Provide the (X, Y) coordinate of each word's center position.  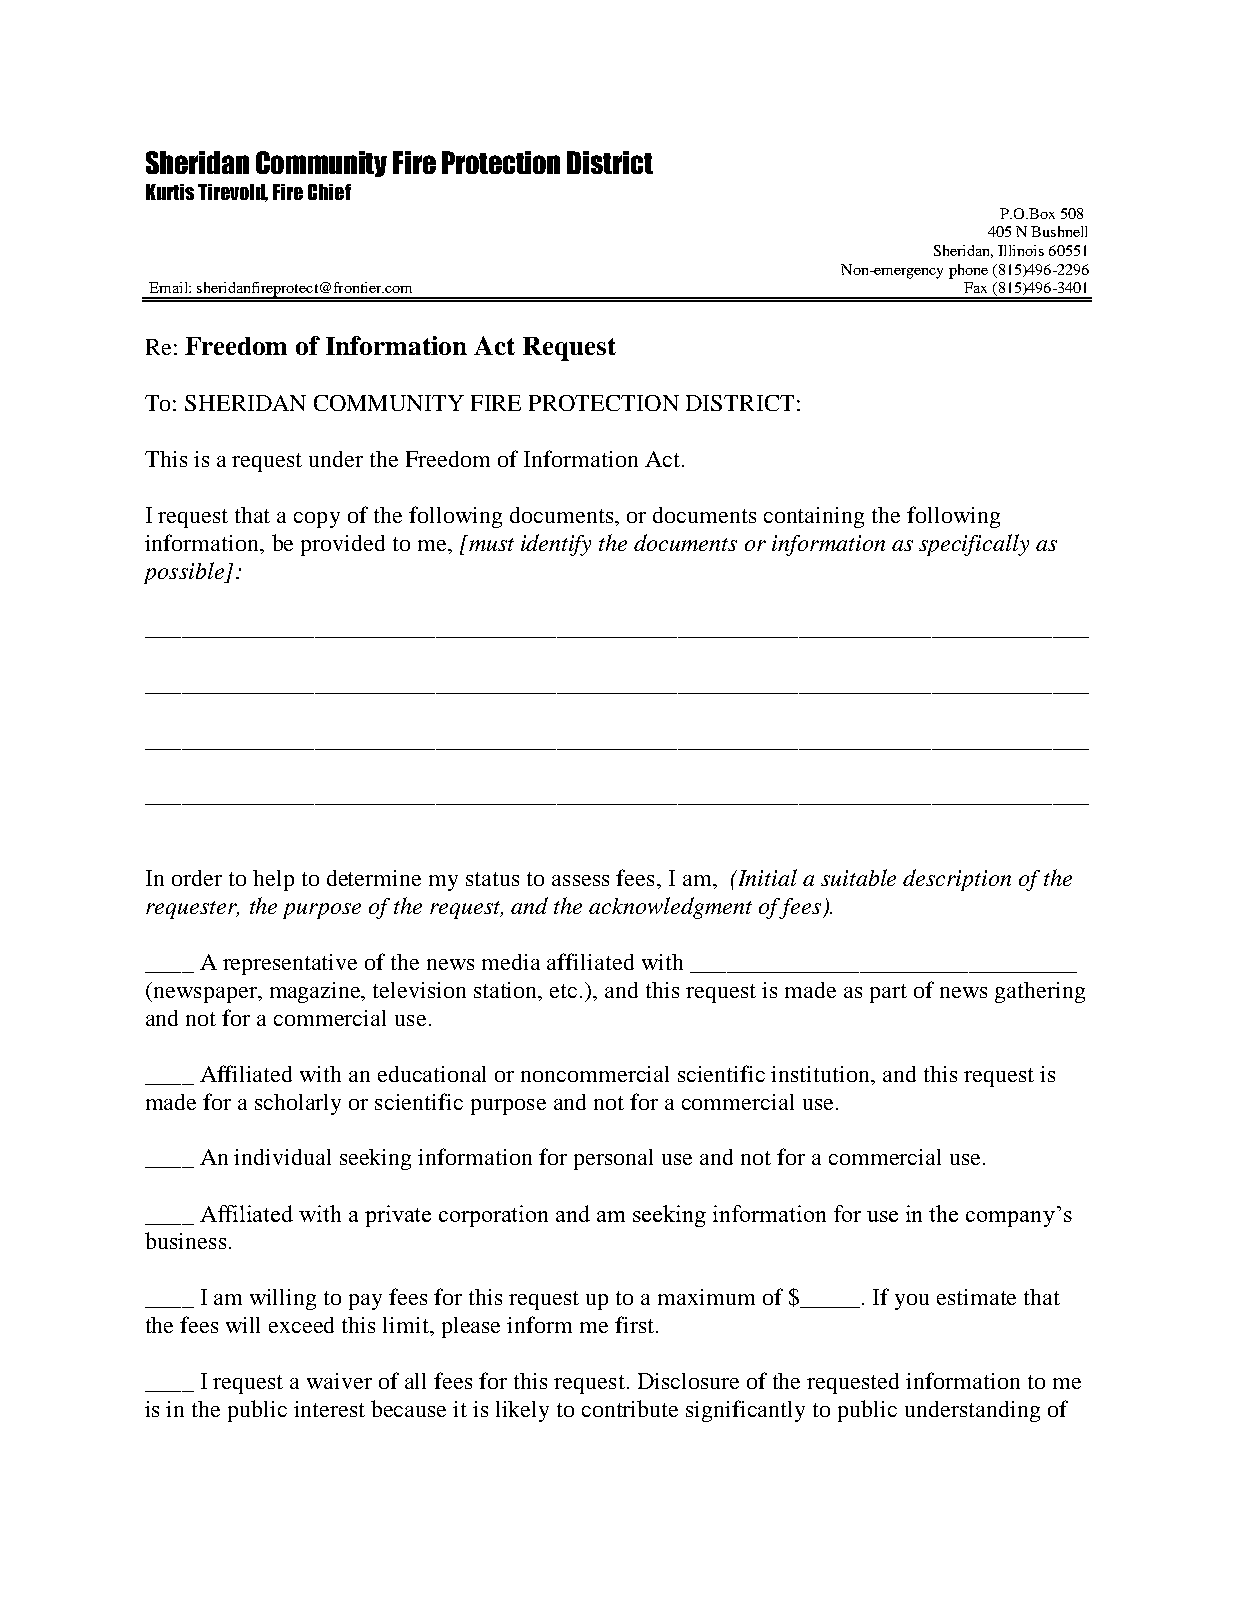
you (912, 1302)
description (957, 880)
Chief (329, 192)
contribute (630, 1408)
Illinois (1021, 250)
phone (968, 271)
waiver (339, 1381)
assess (580, 880)
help (273, 880)
